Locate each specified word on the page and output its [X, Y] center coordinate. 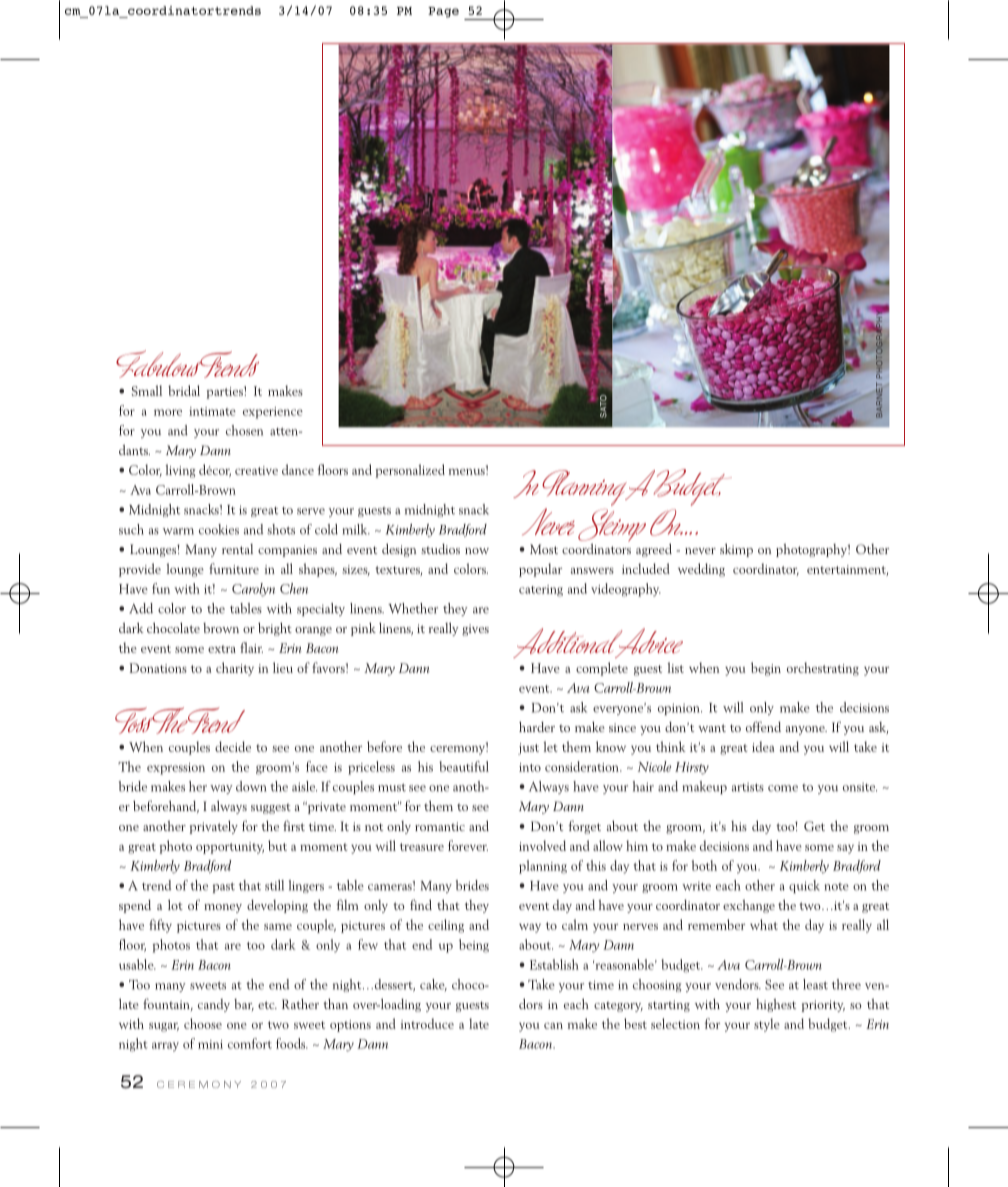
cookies [219, 529]
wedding [701, 570]
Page [443, 12]
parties [226, 392]
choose [203, 1023]
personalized [410, 471]
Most [544, 549]
